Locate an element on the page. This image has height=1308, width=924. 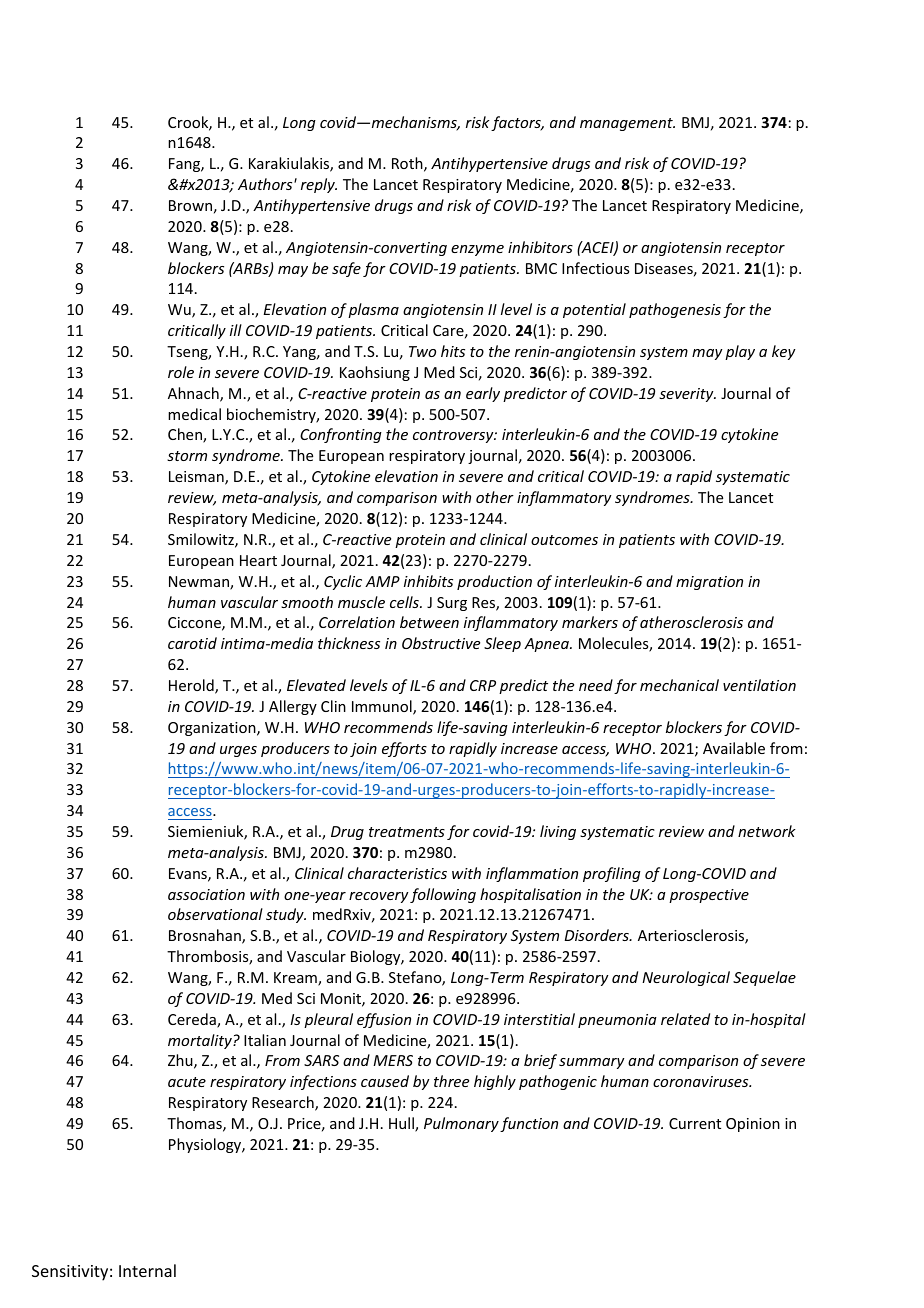
Surg is located at coordinates (452, 604).
